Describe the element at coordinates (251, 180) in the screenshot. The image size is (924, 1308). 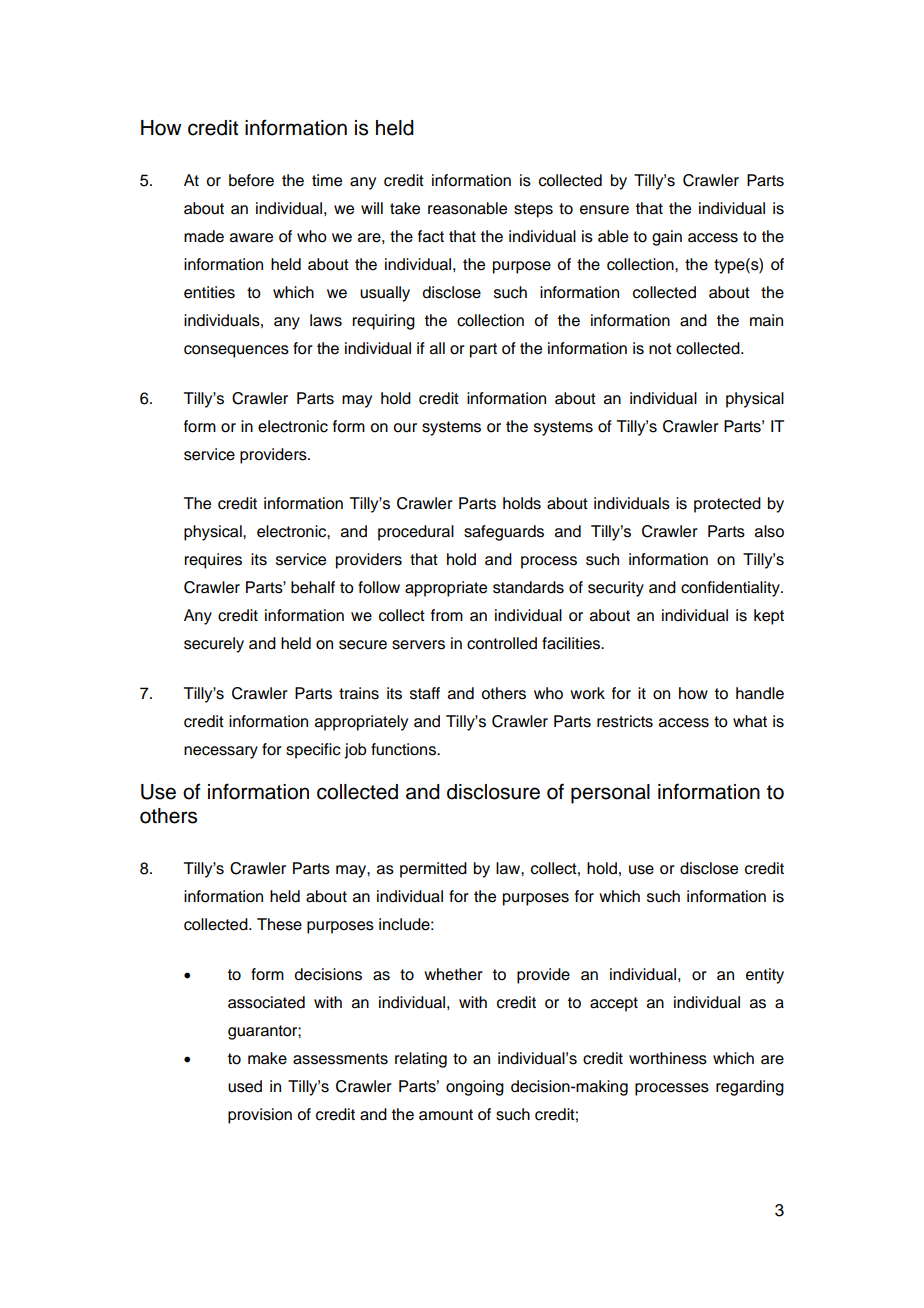
I see `before` at that location.
